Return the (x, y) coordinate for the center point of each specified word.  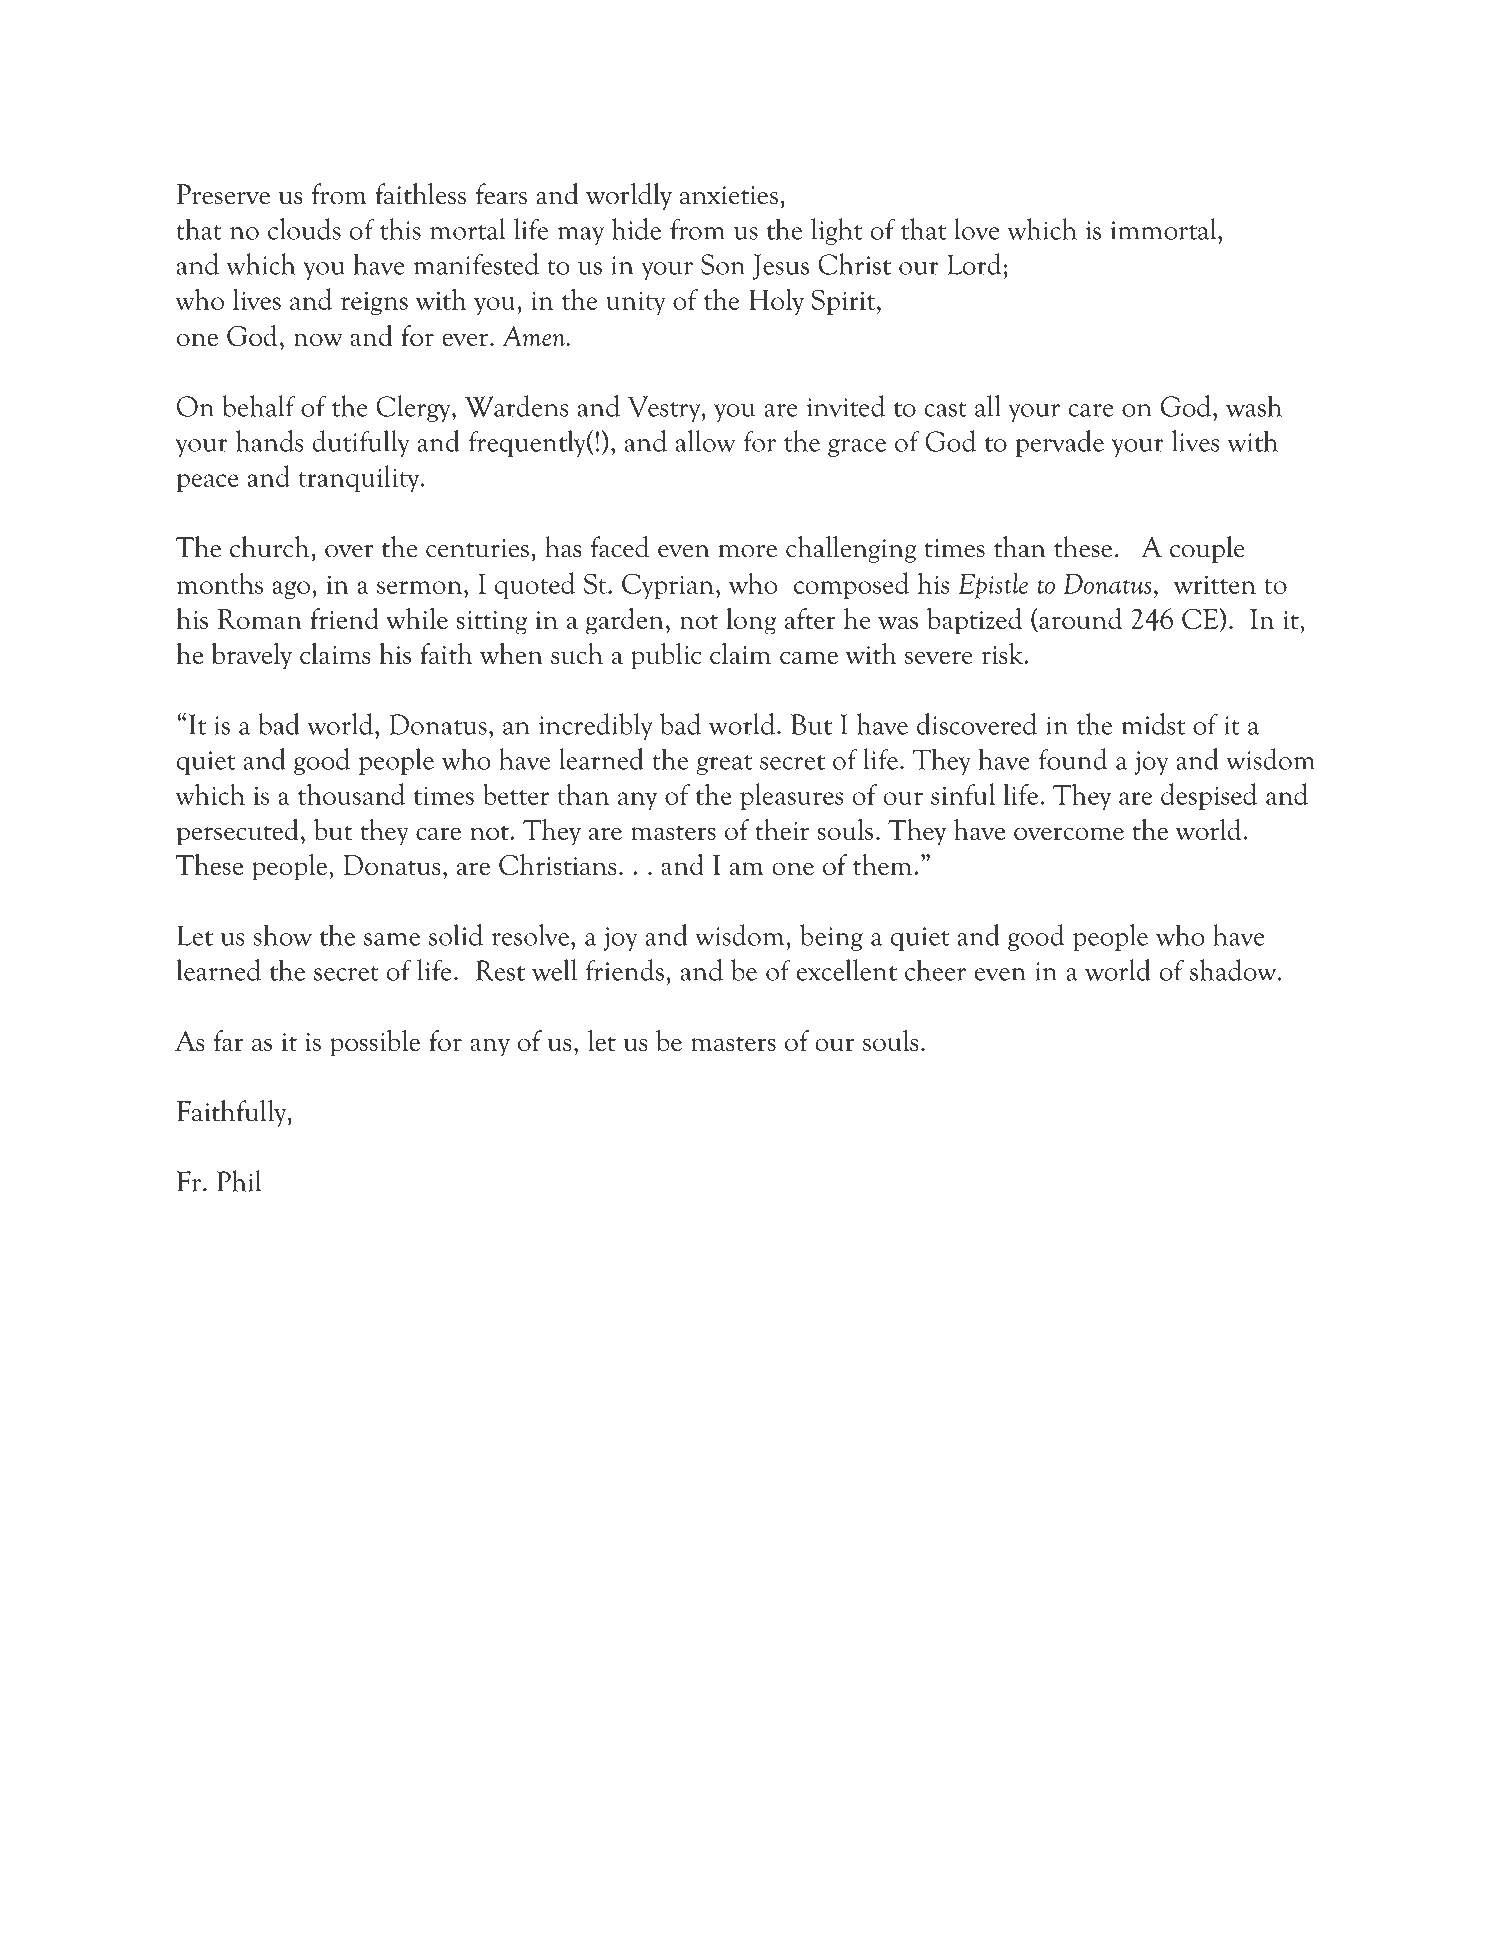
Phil (239, 1181)
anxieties (729, 195)
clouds (304, 229)
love (977, 229)
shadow (1234, 970)
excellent (847, 970)
